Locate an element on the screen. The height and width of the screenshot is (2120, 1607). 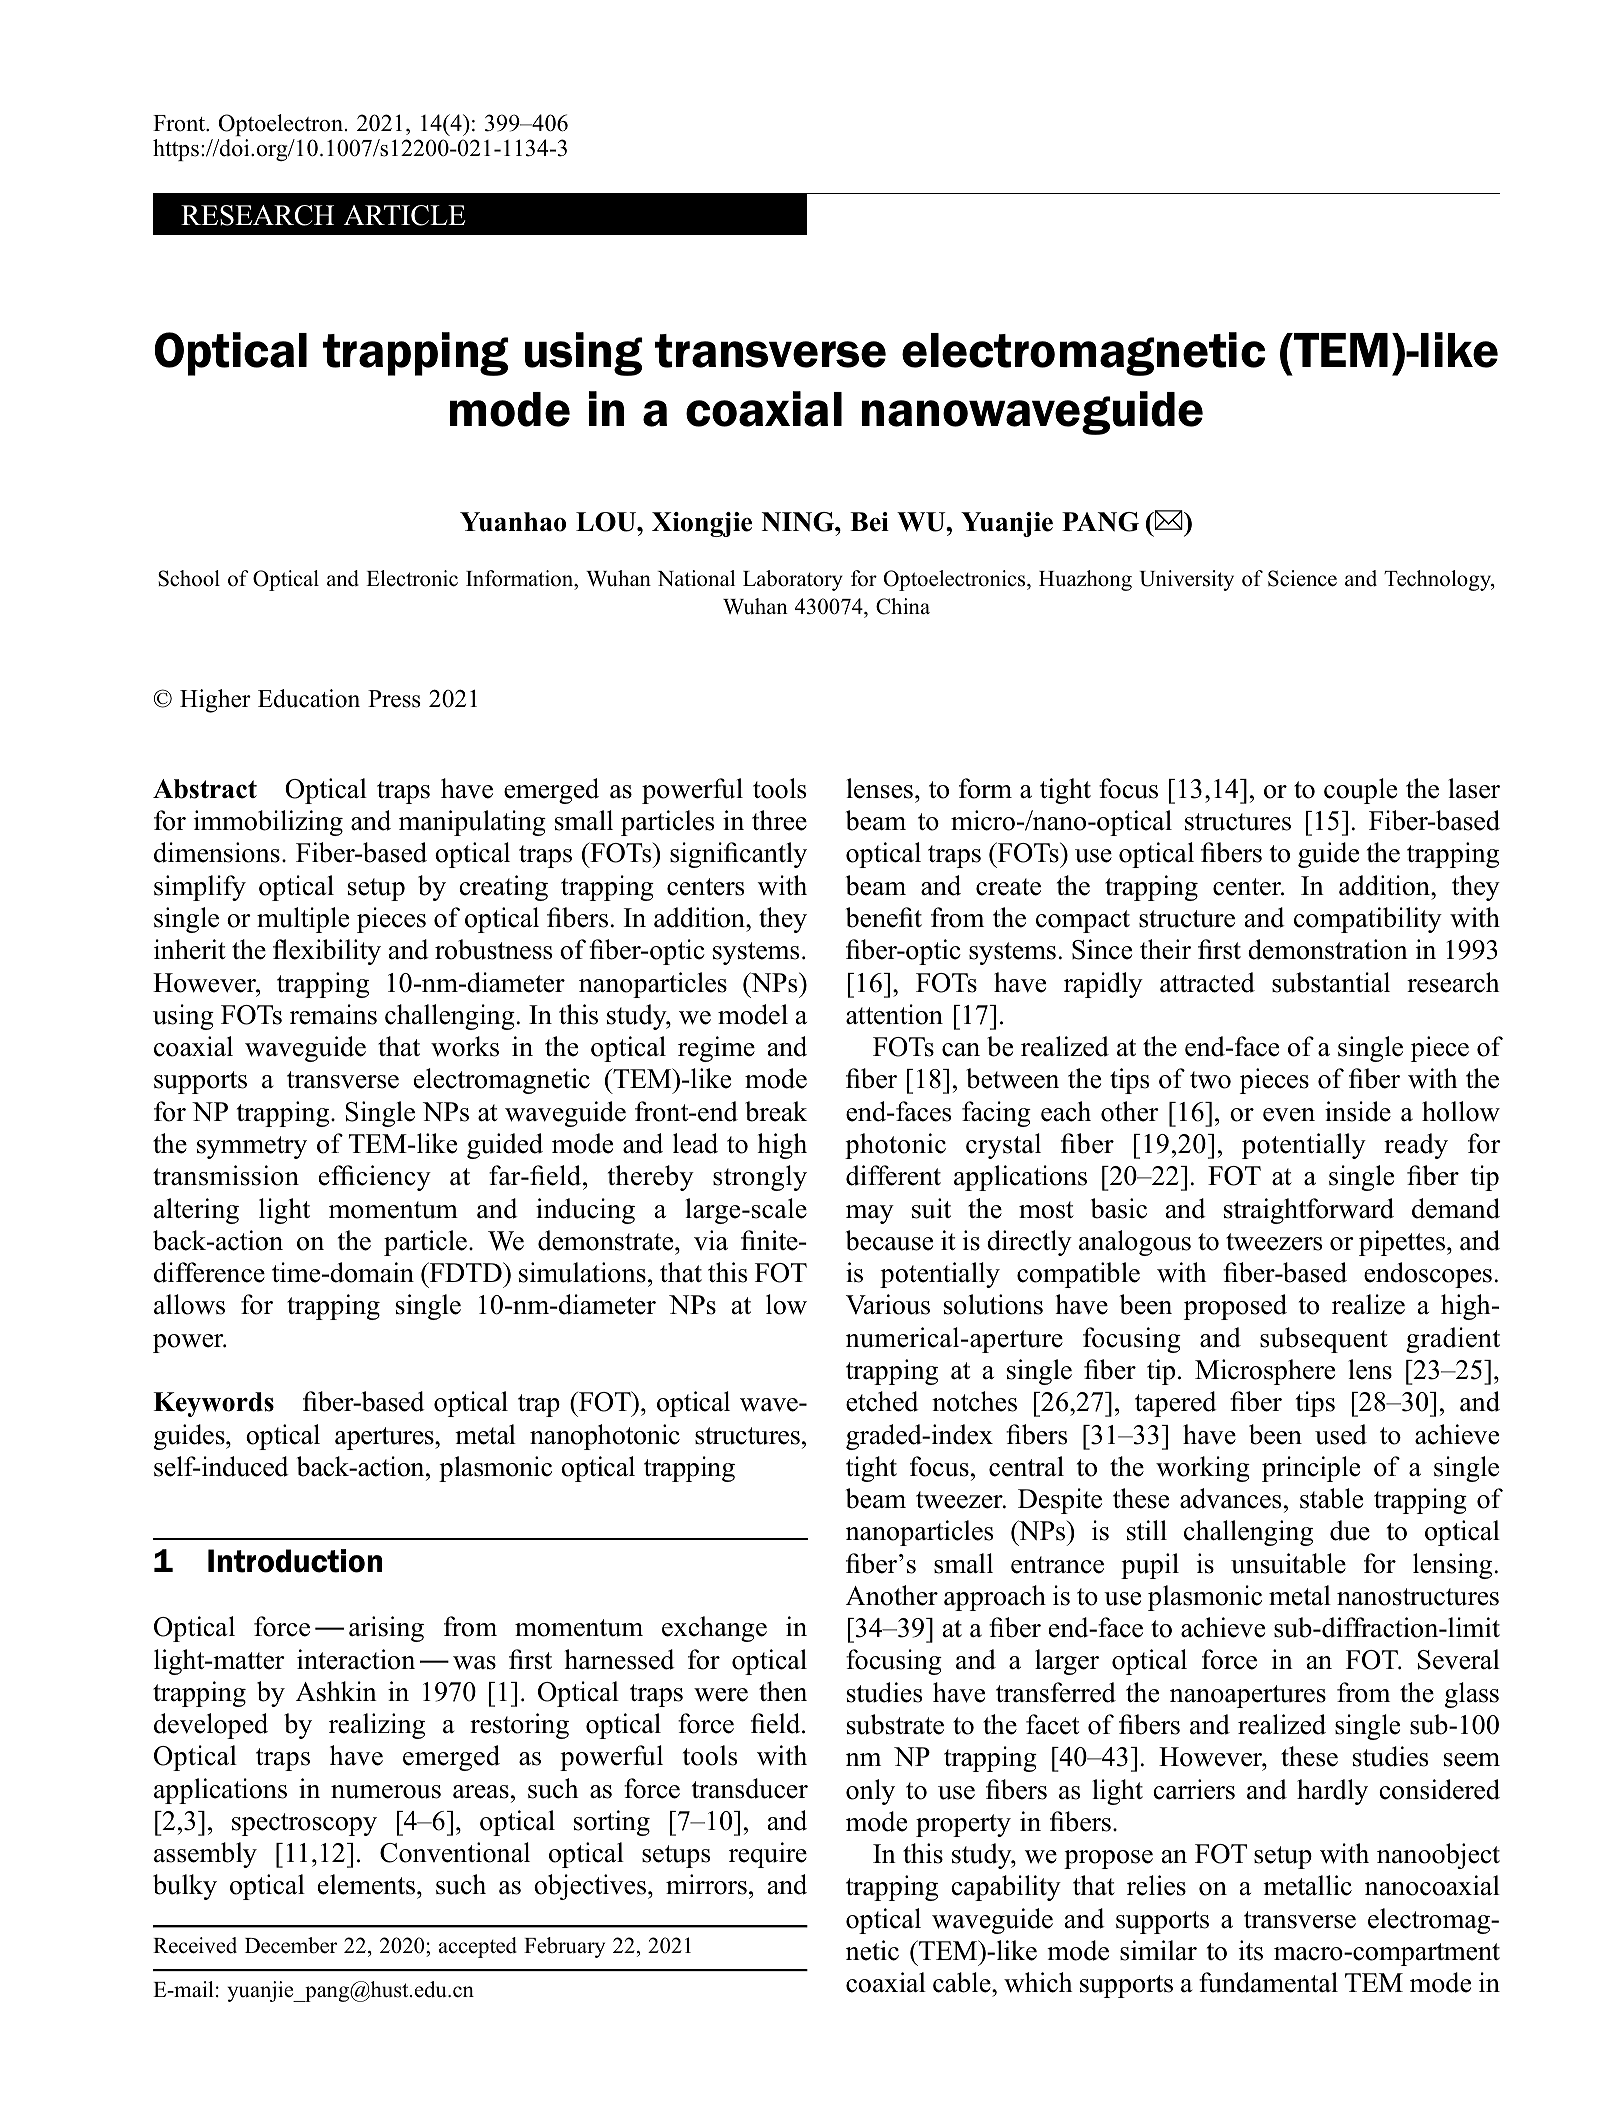
etched is located at coordinates (882, 1401).
